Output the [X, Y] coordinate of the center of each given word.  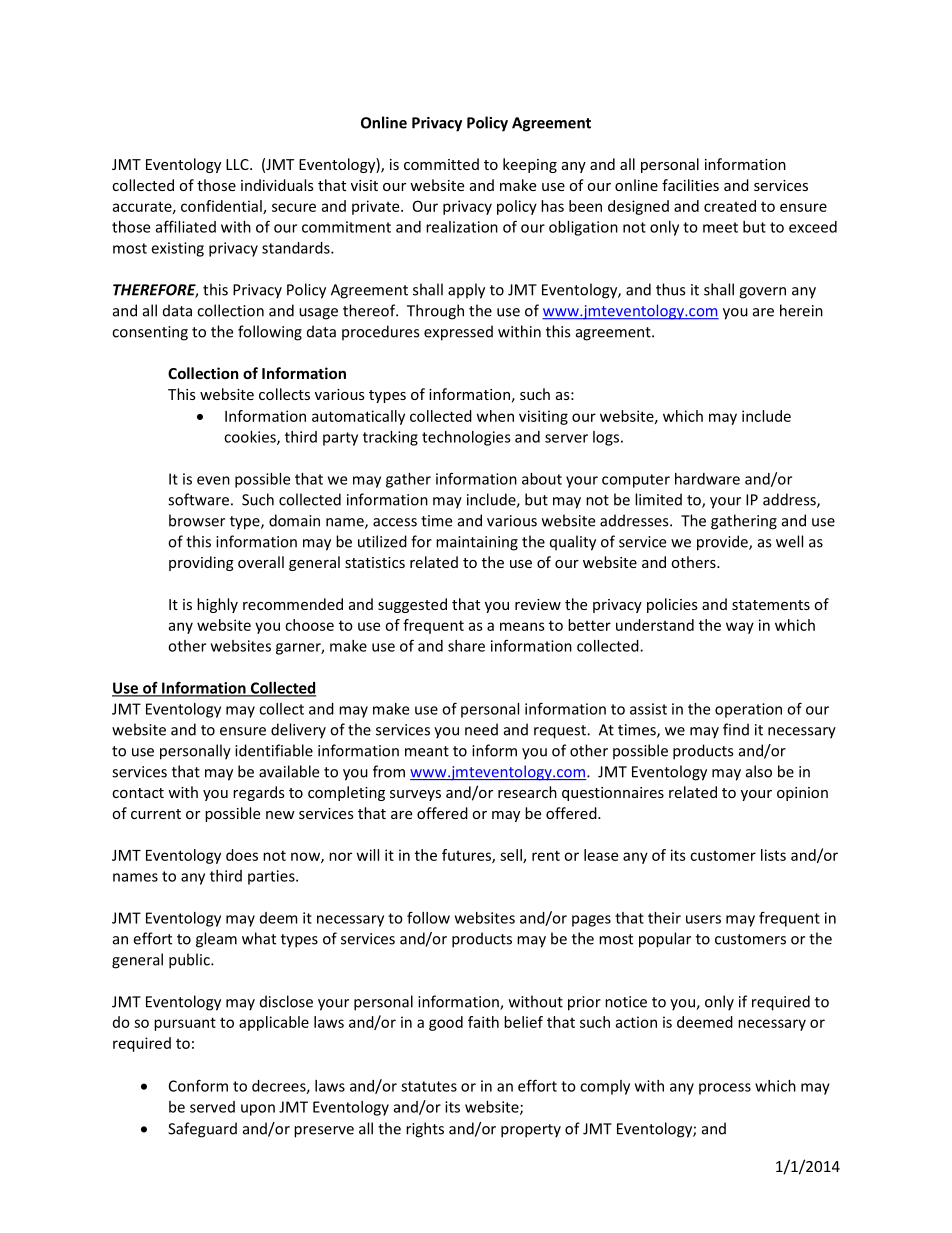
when [495, 416]
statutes [429, 1086]
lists [773, 855]
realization [462, 227]
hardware [707, 479]
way [740, 628]
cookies [251, 438]
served [212, 1107]
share [466, 646]
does [242, 855]
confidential [222, 207]
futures [467, 856]
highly [217, 605]
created [730, 206]
